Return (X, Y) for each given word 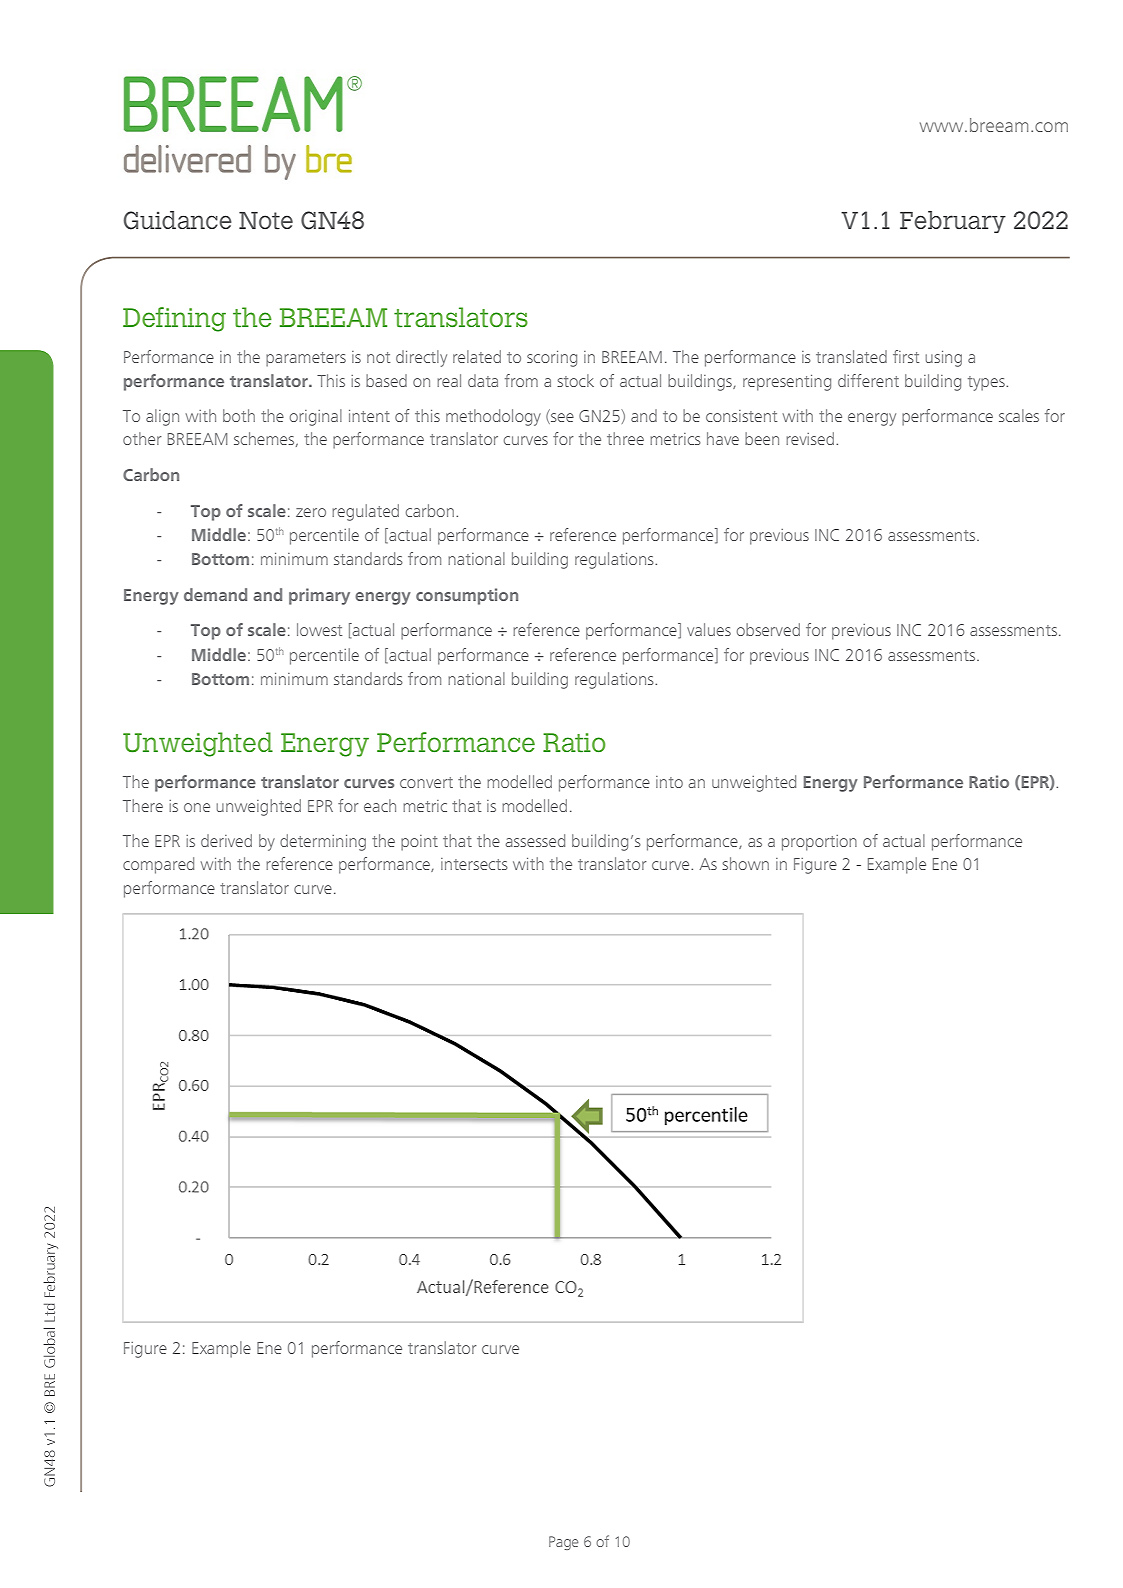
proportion (819, 843)
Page (563, 1543)
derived (226, 840)
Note (266, 221)
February (953, 222)
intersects (474, 864)
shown (745, 863)
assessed (535, 840)
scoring (552, 359)
